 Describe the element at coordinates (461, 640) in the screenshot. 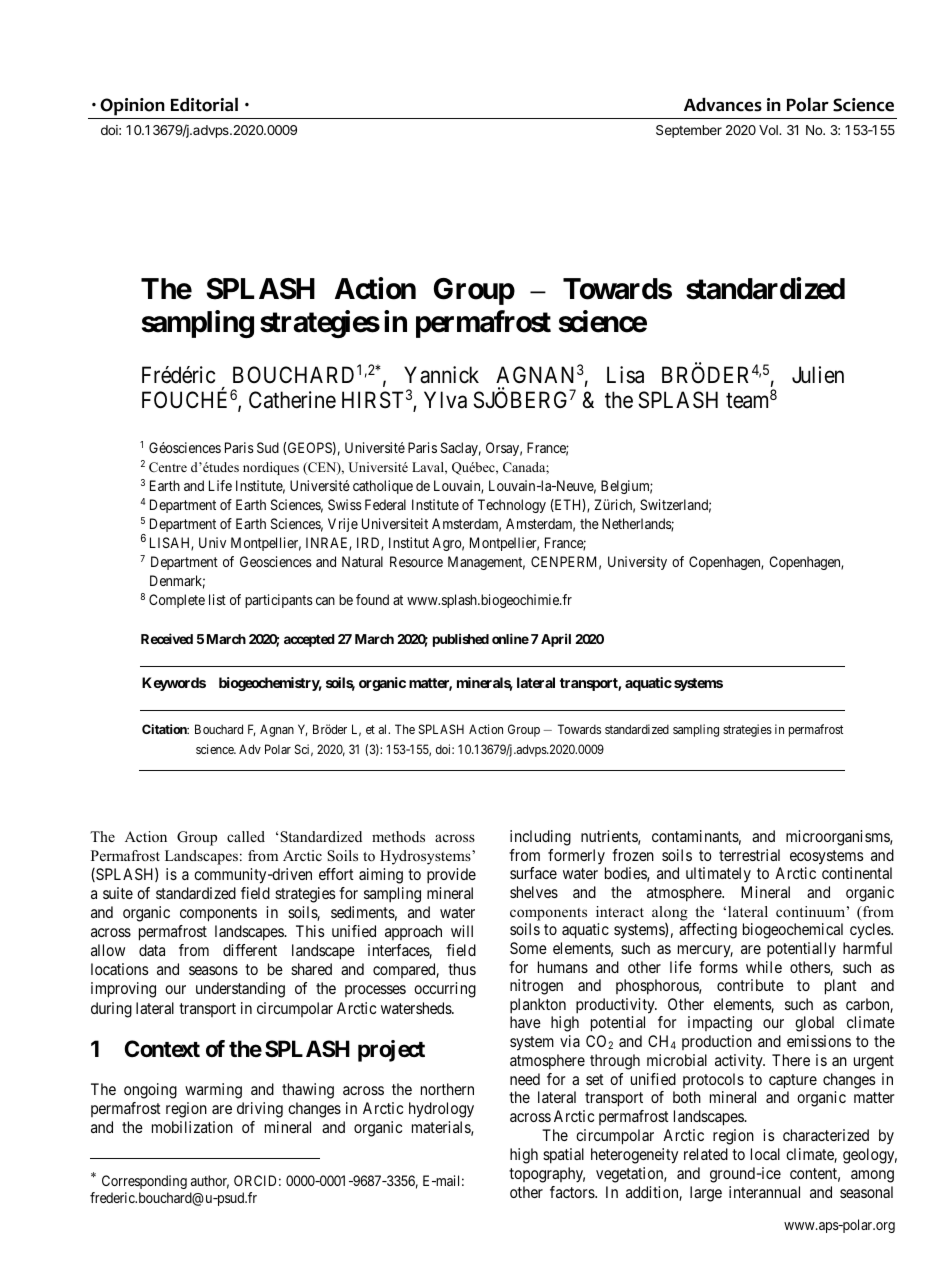

I see `published` at that location.
